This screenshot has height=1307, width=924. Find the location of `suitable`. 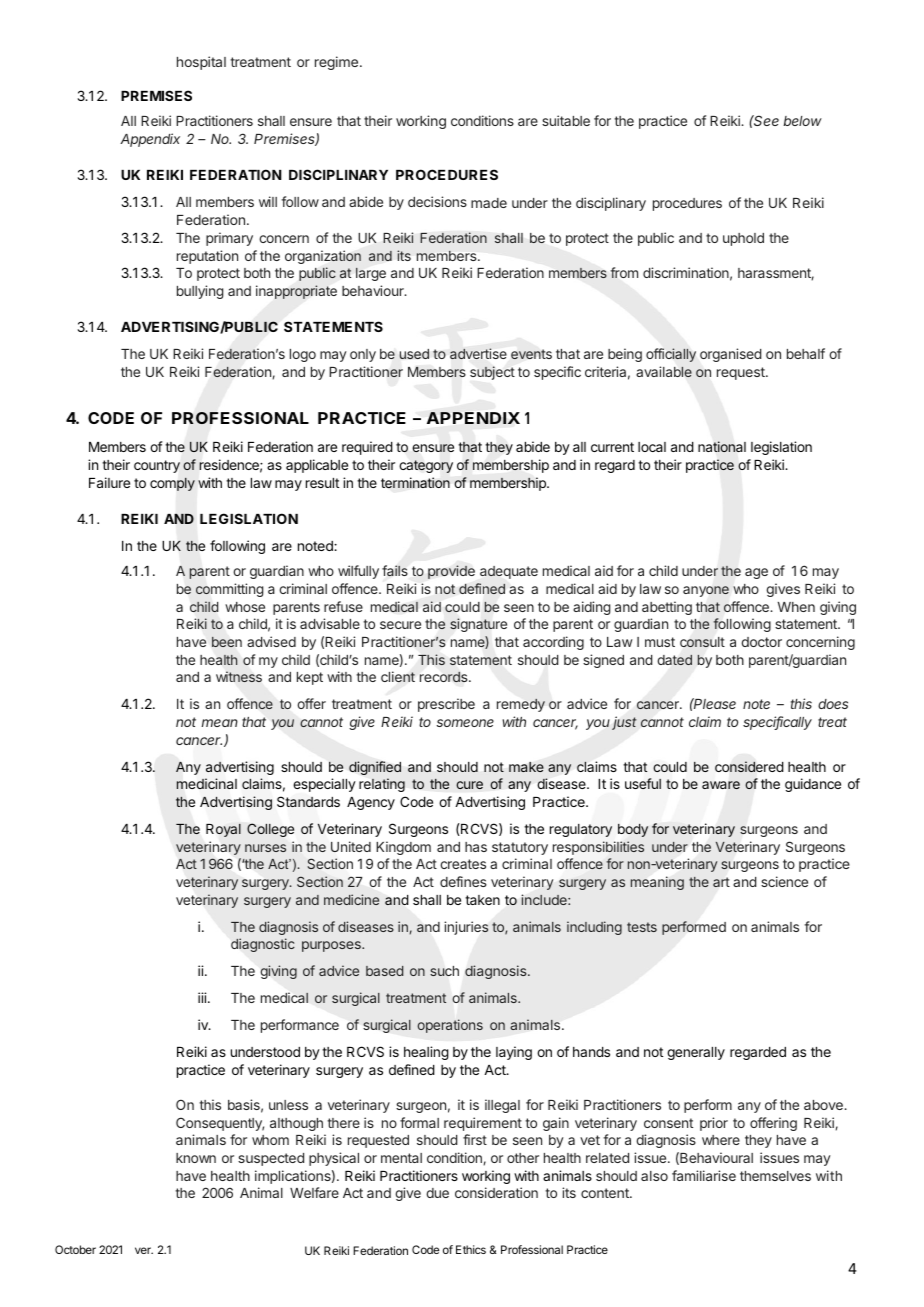

suitable is located at coordinates (566, 120).
